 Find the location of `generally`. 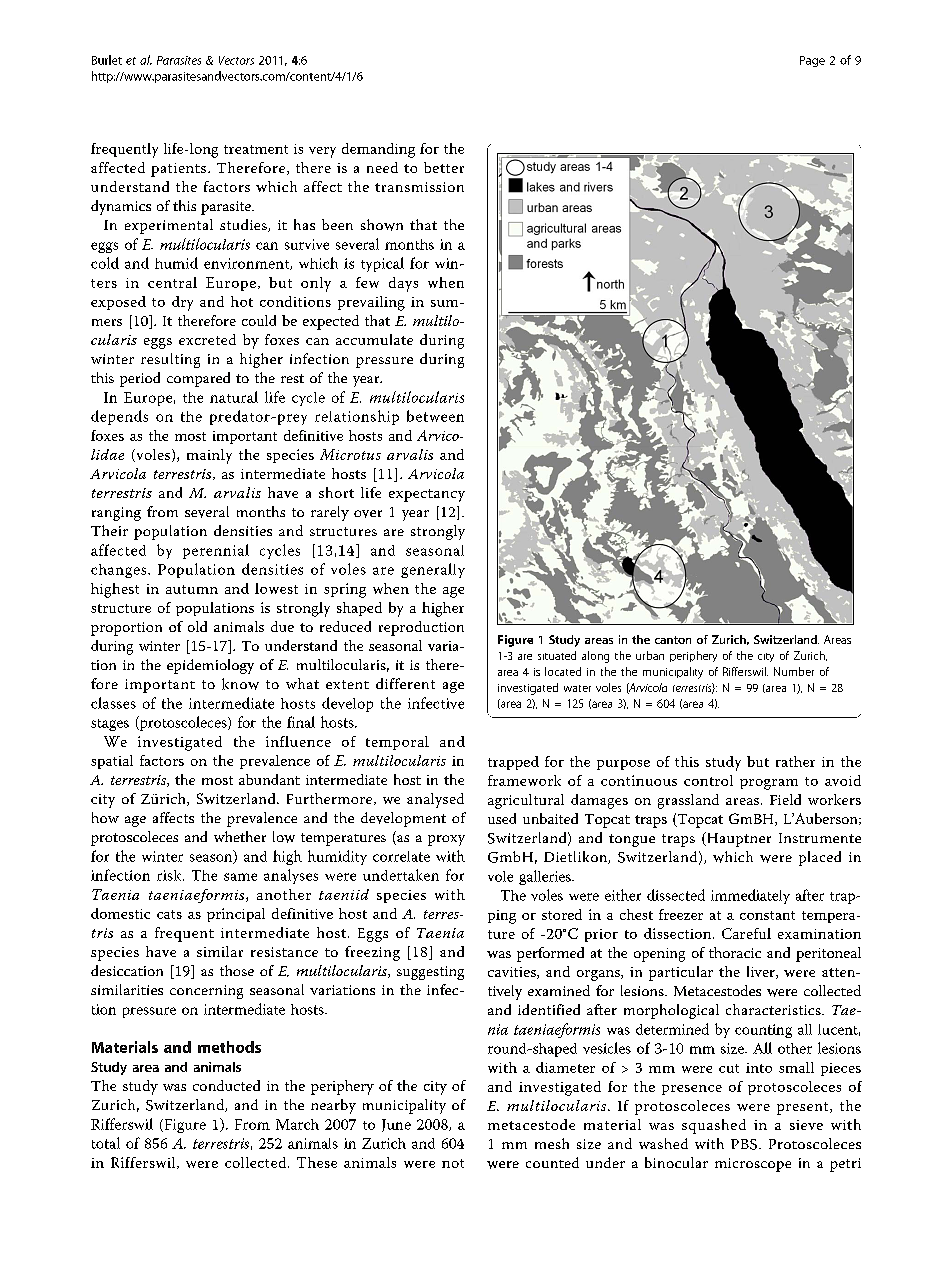

generally is located at coordinates (433, 570).
